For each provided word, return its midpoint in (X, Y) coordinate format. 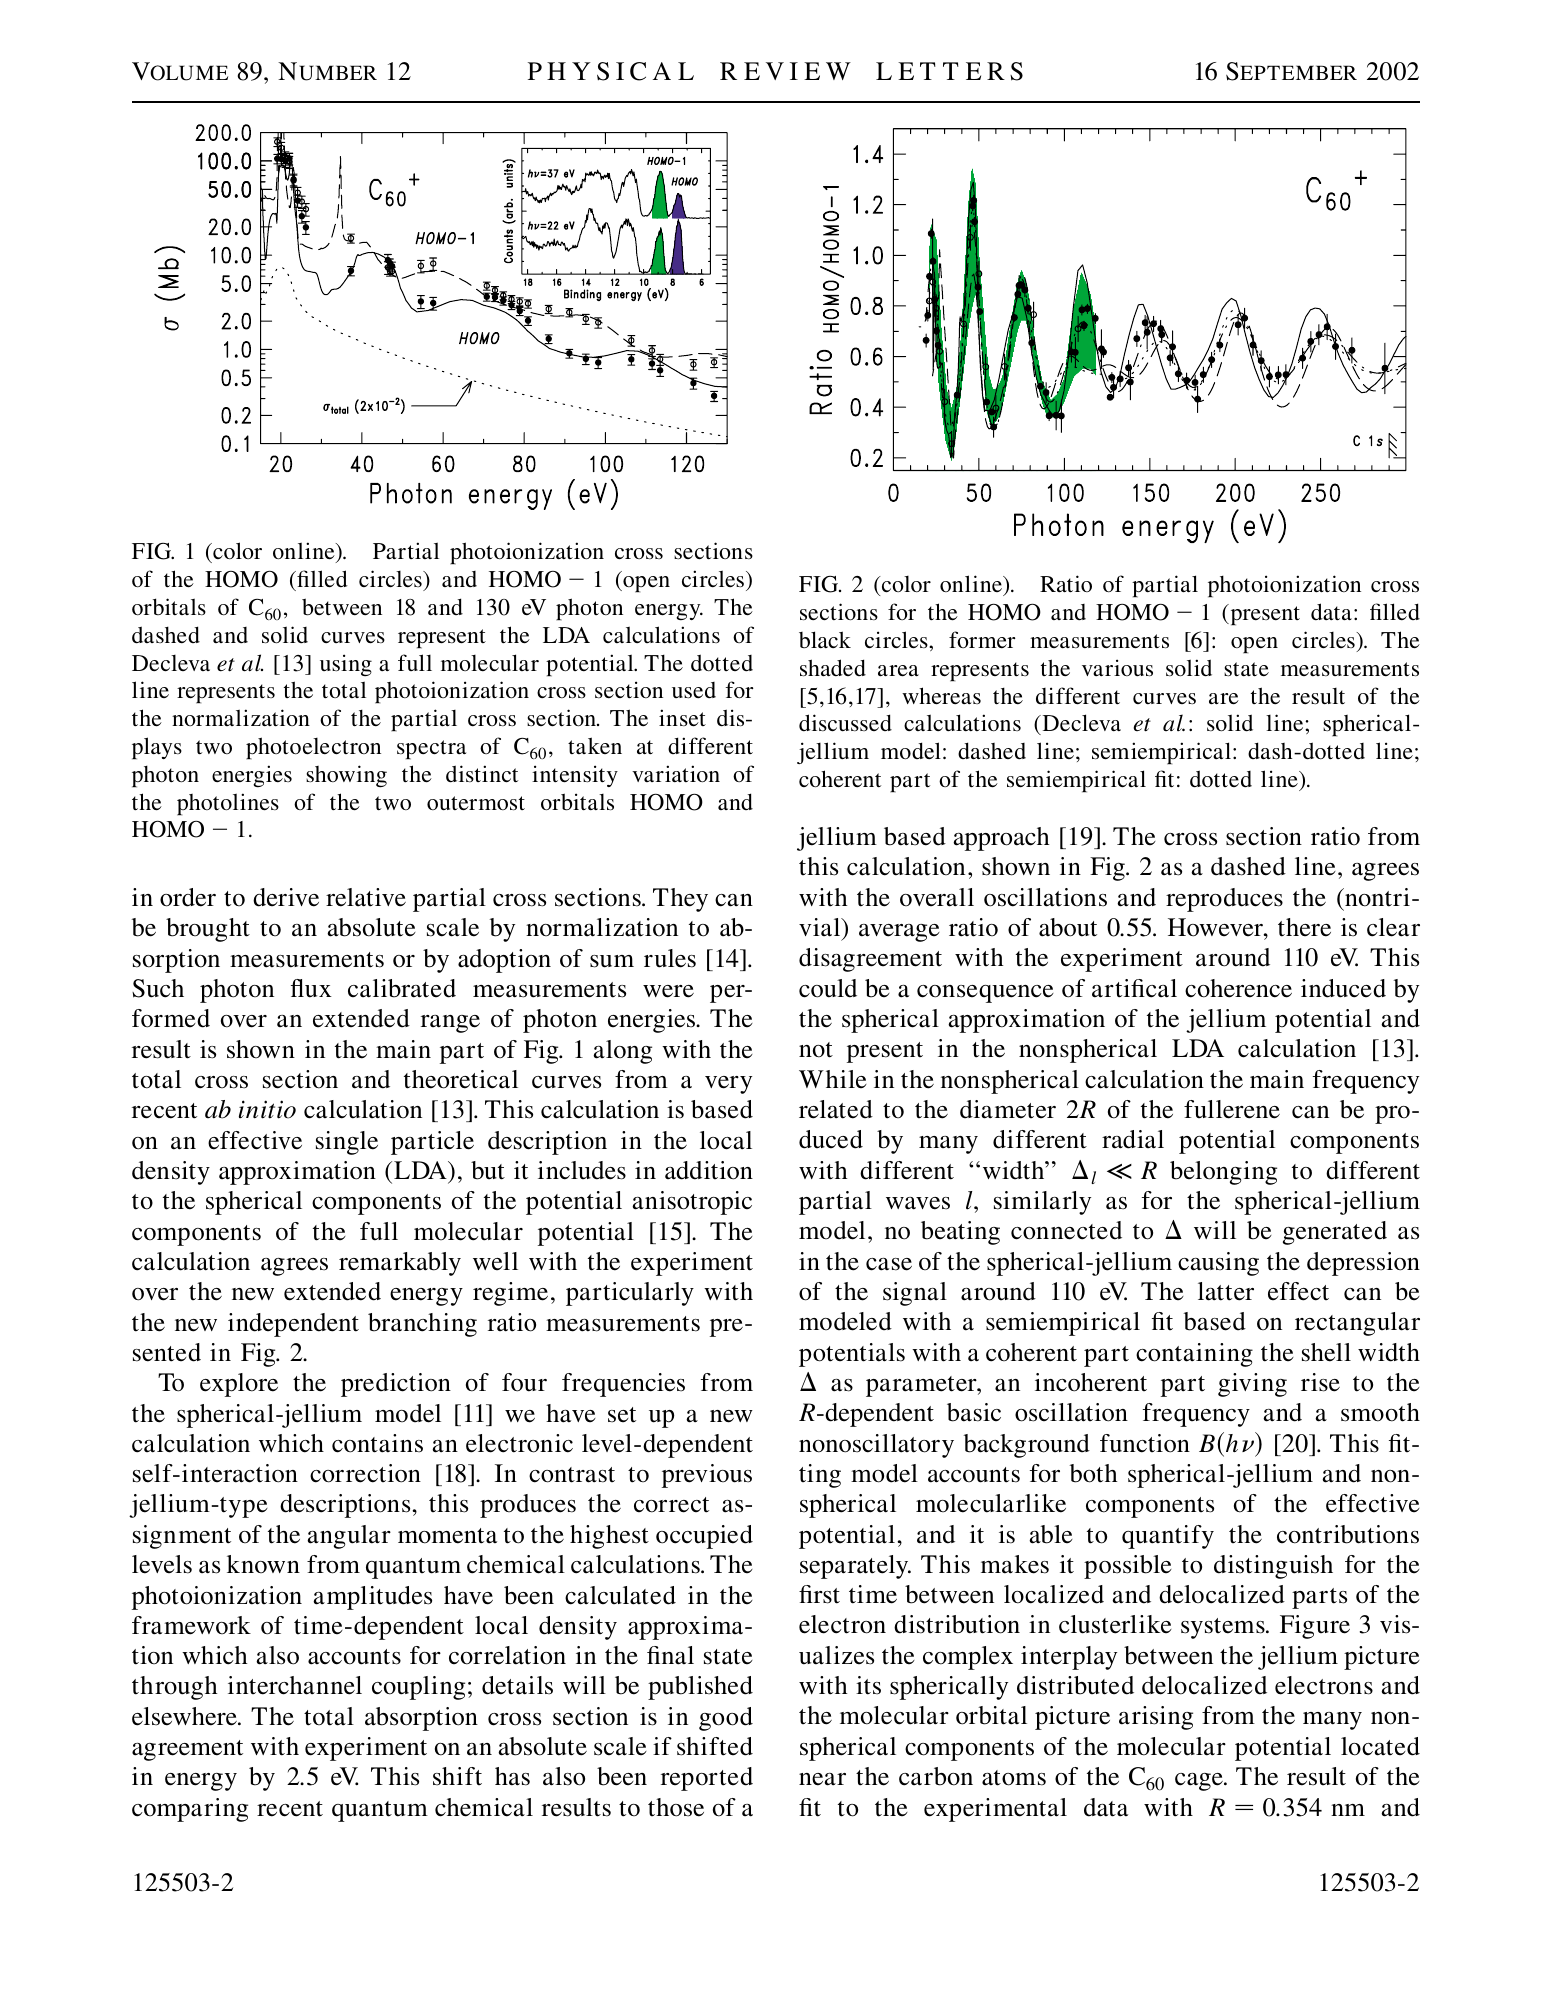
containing (1194, 1355)
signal (915, 1294)
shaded (833, 668)
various (1117, 668)
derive (286, 897)
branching (422, 1325)
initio (267, 1109)
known (263, 1564)
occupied (704, 1537)
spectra (431, 750)
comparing (190, 1810)
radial (1133, 1139)
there (1304, 927)
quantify (1168, 1537)
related (836, 1109)
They (680, 900)
